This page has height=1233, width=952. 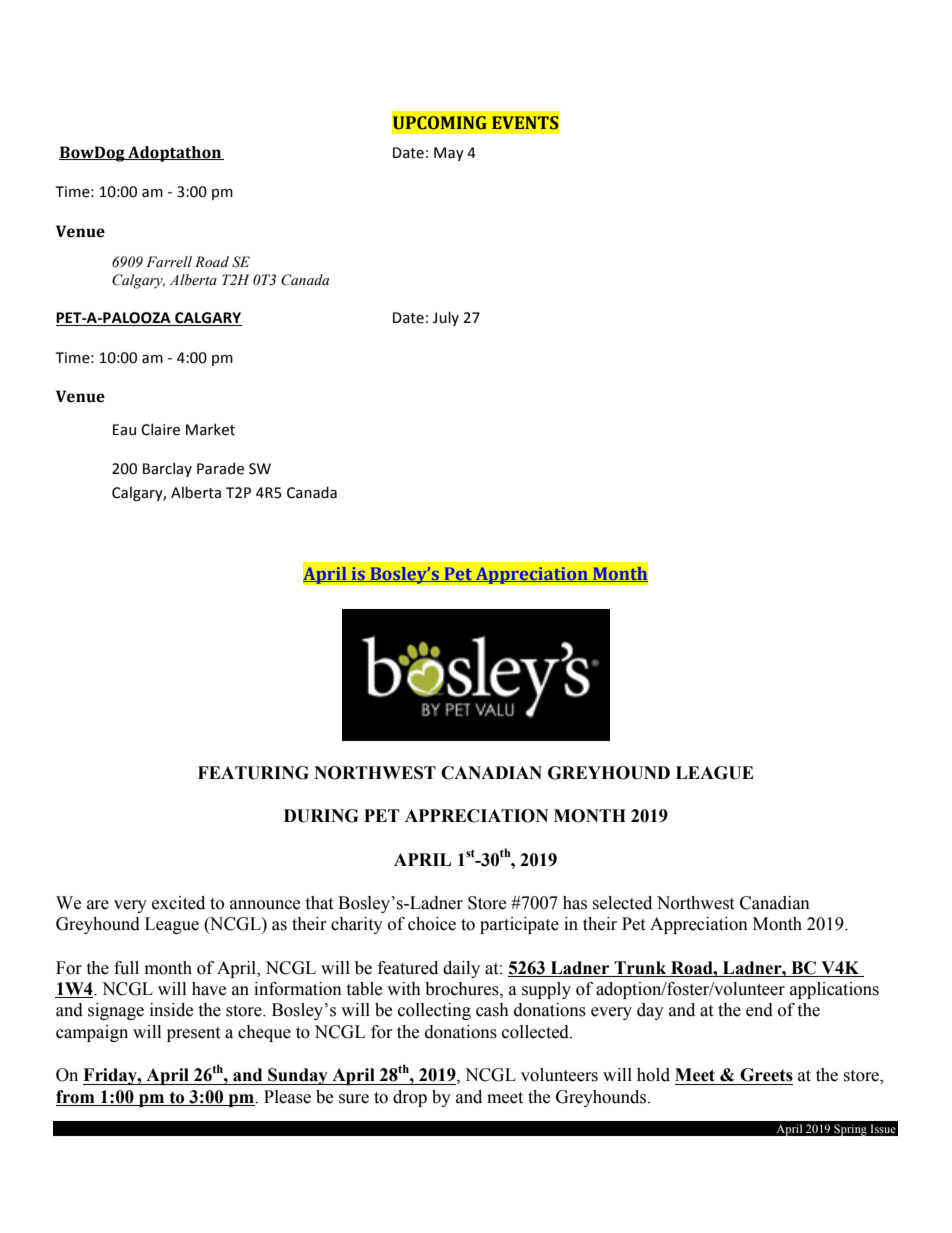 I want to click on FEATURING, so click(x=253, y=773).
